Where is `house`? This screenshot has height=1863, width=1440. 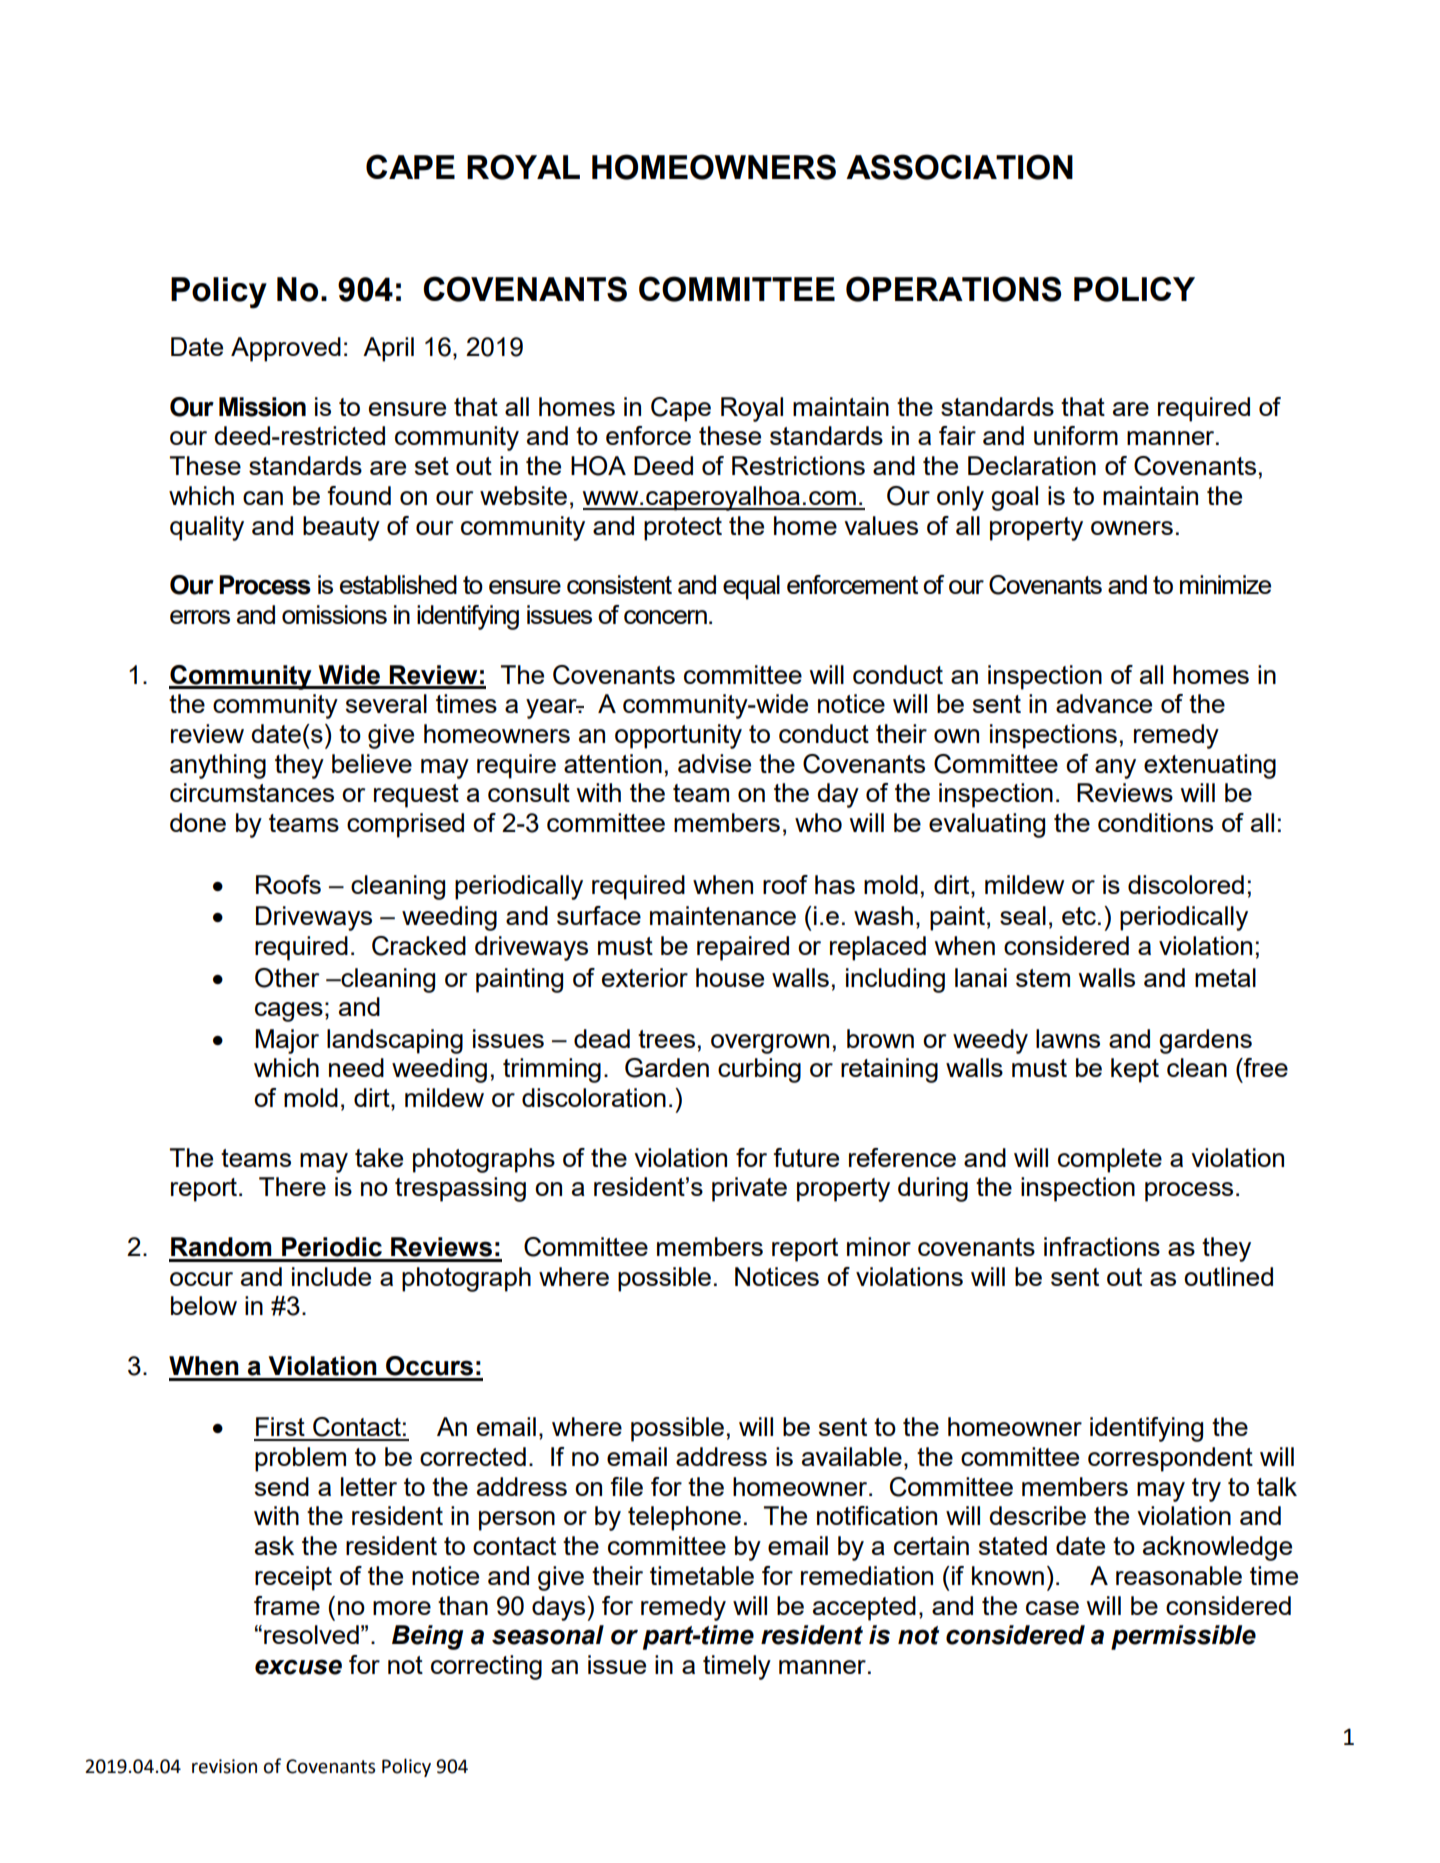 house is located at coordinates (730, 977).
